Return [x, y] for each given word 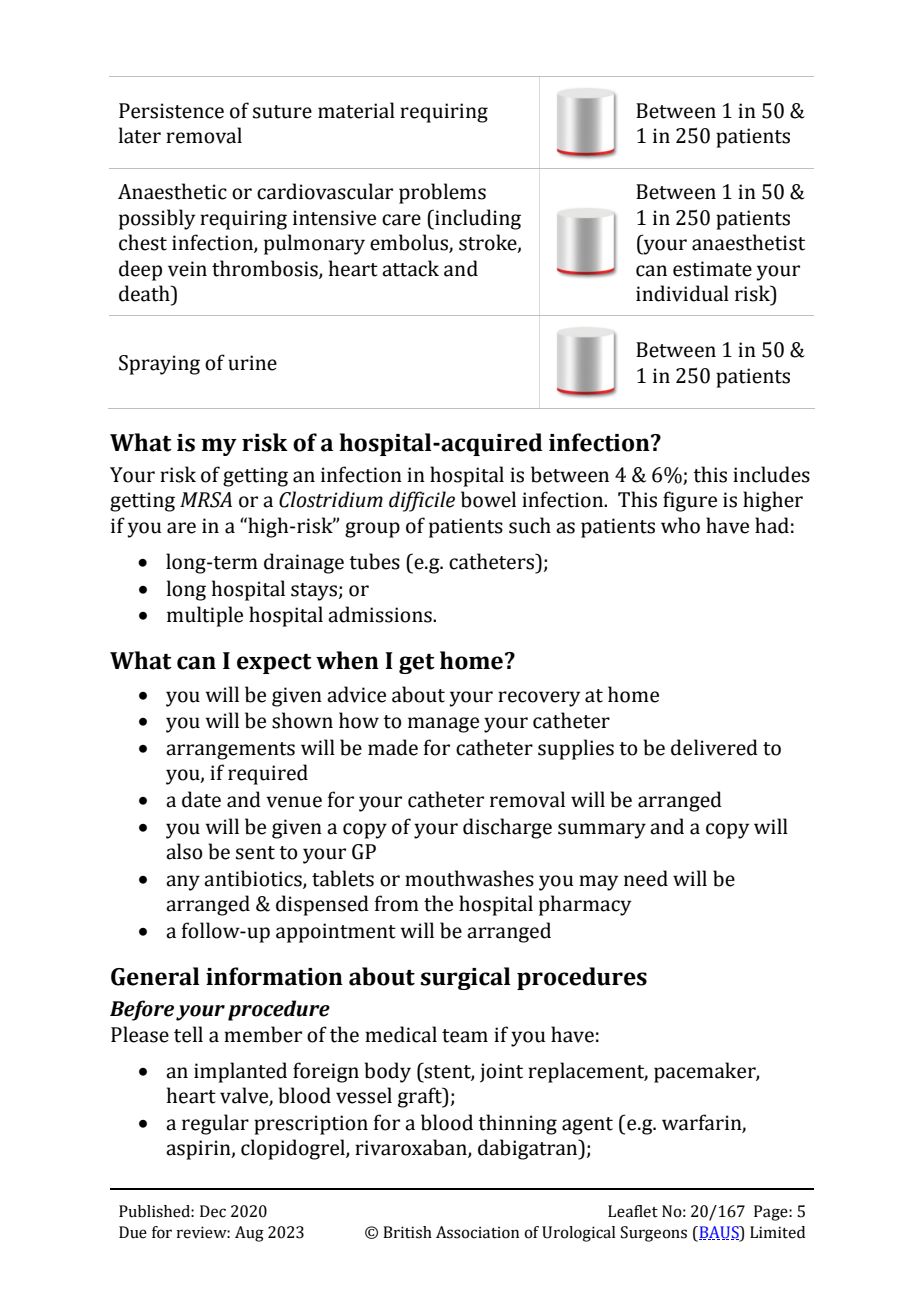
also [184, 851]
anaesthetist [748, 242]
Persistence [171, 111]
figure [690, 501]
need [646, 878]
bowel [488, 499]
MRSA [206, 500]
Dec [213, 1211]
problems [442, 193]
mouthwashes [469, 878]
